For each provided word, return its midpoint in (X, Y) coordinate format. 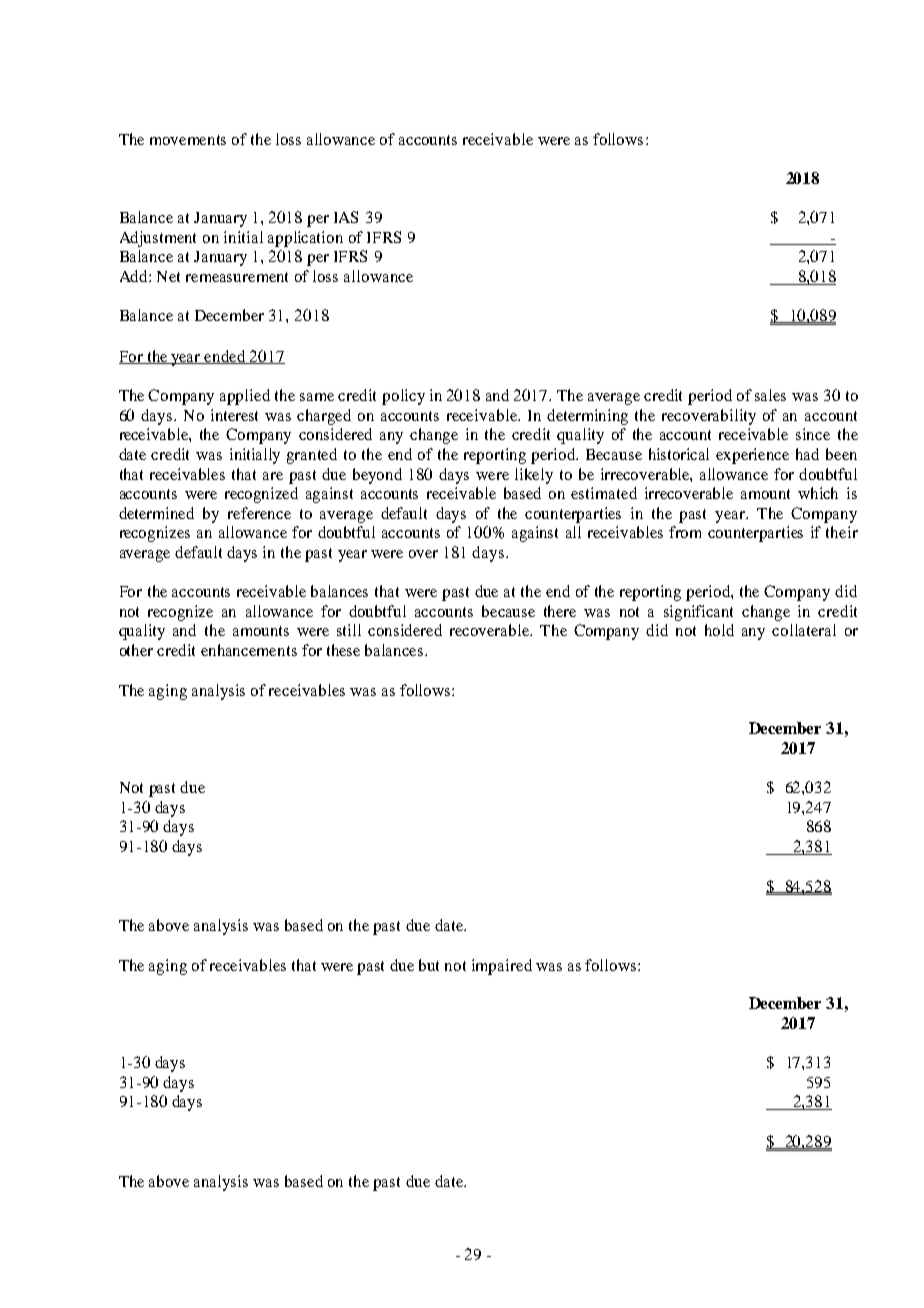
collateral (804, 630)
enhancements (249, 650)
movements (188, 140)
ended (226, 357)
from (685, 532)
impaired (502, 967)
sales (770, 395)
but (429, 965)
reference (259, 513)
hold (719, 630)
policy (403, 397)
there (560, 611)
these (343, 650)
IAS (346, 217)
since (813, 434)
